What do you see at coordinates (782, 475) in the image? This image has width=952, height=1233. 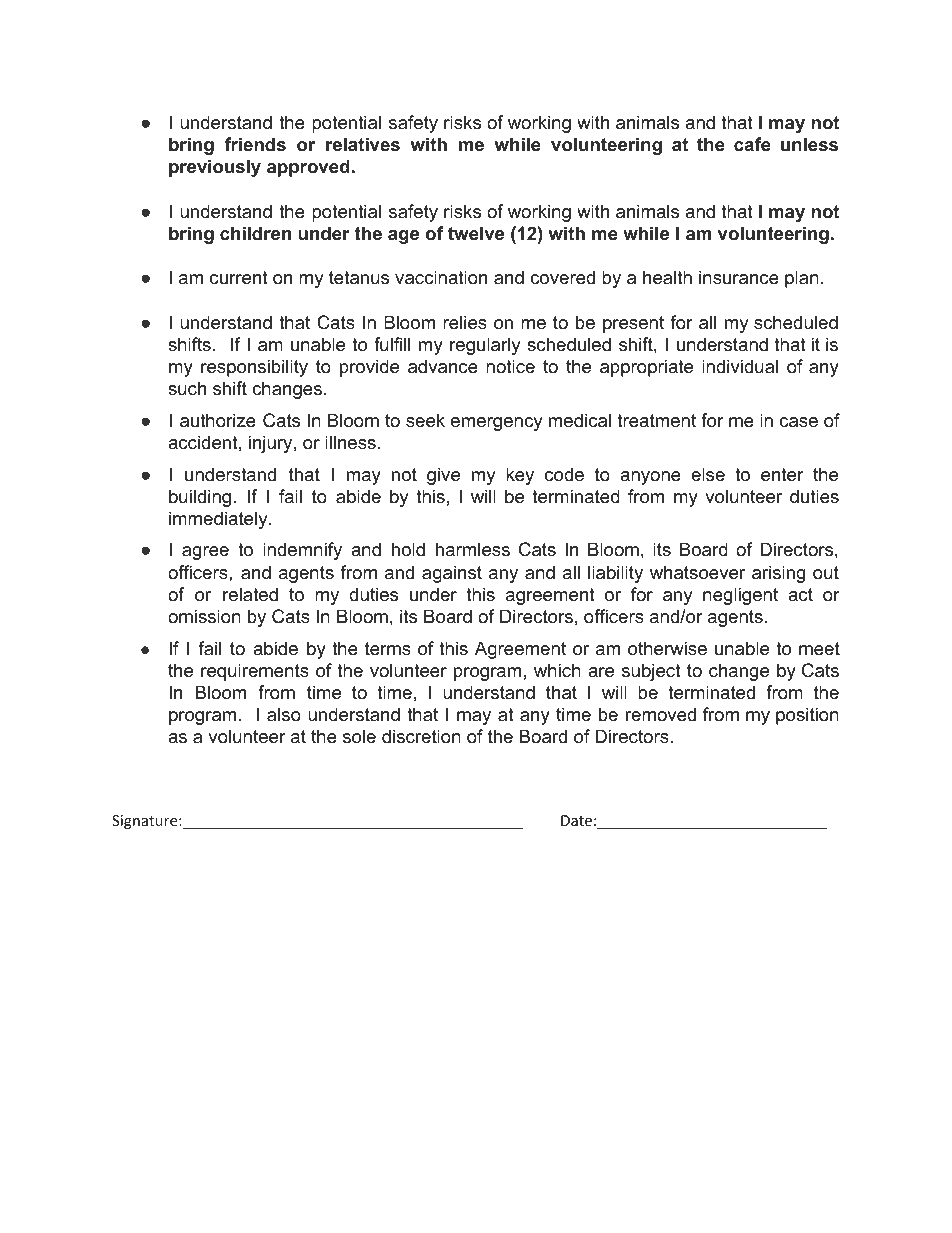 I see `enter` at bounding box center [782, 475].
